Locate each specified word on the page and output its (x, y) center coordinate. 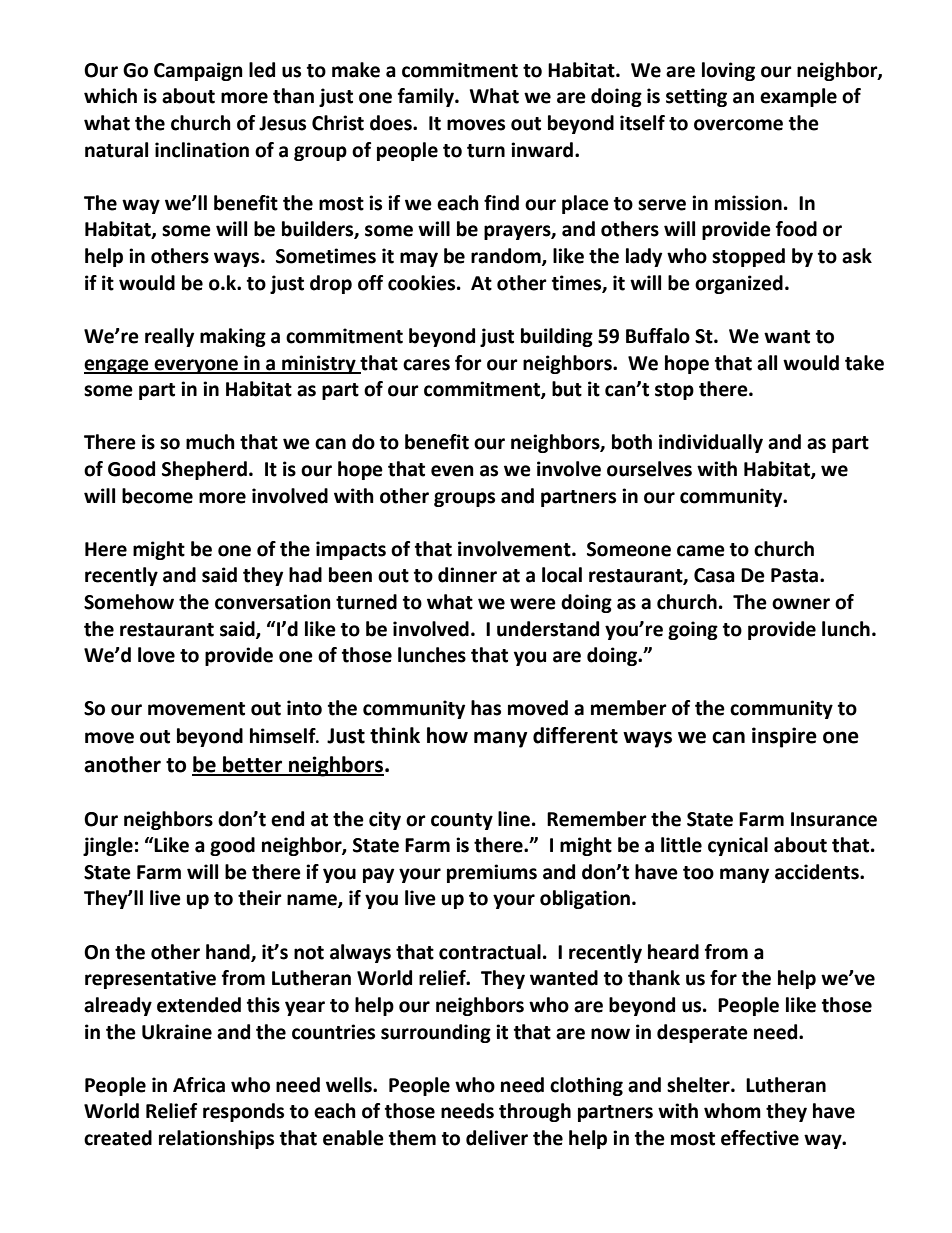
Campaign (198, 71)
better (253, 765)
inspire (784, 737)
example (798, 97)
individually (711, 443)
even (452, 471)
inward (543, 150)
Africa (199, 1085)
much (210, 442)
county (462, 821)
